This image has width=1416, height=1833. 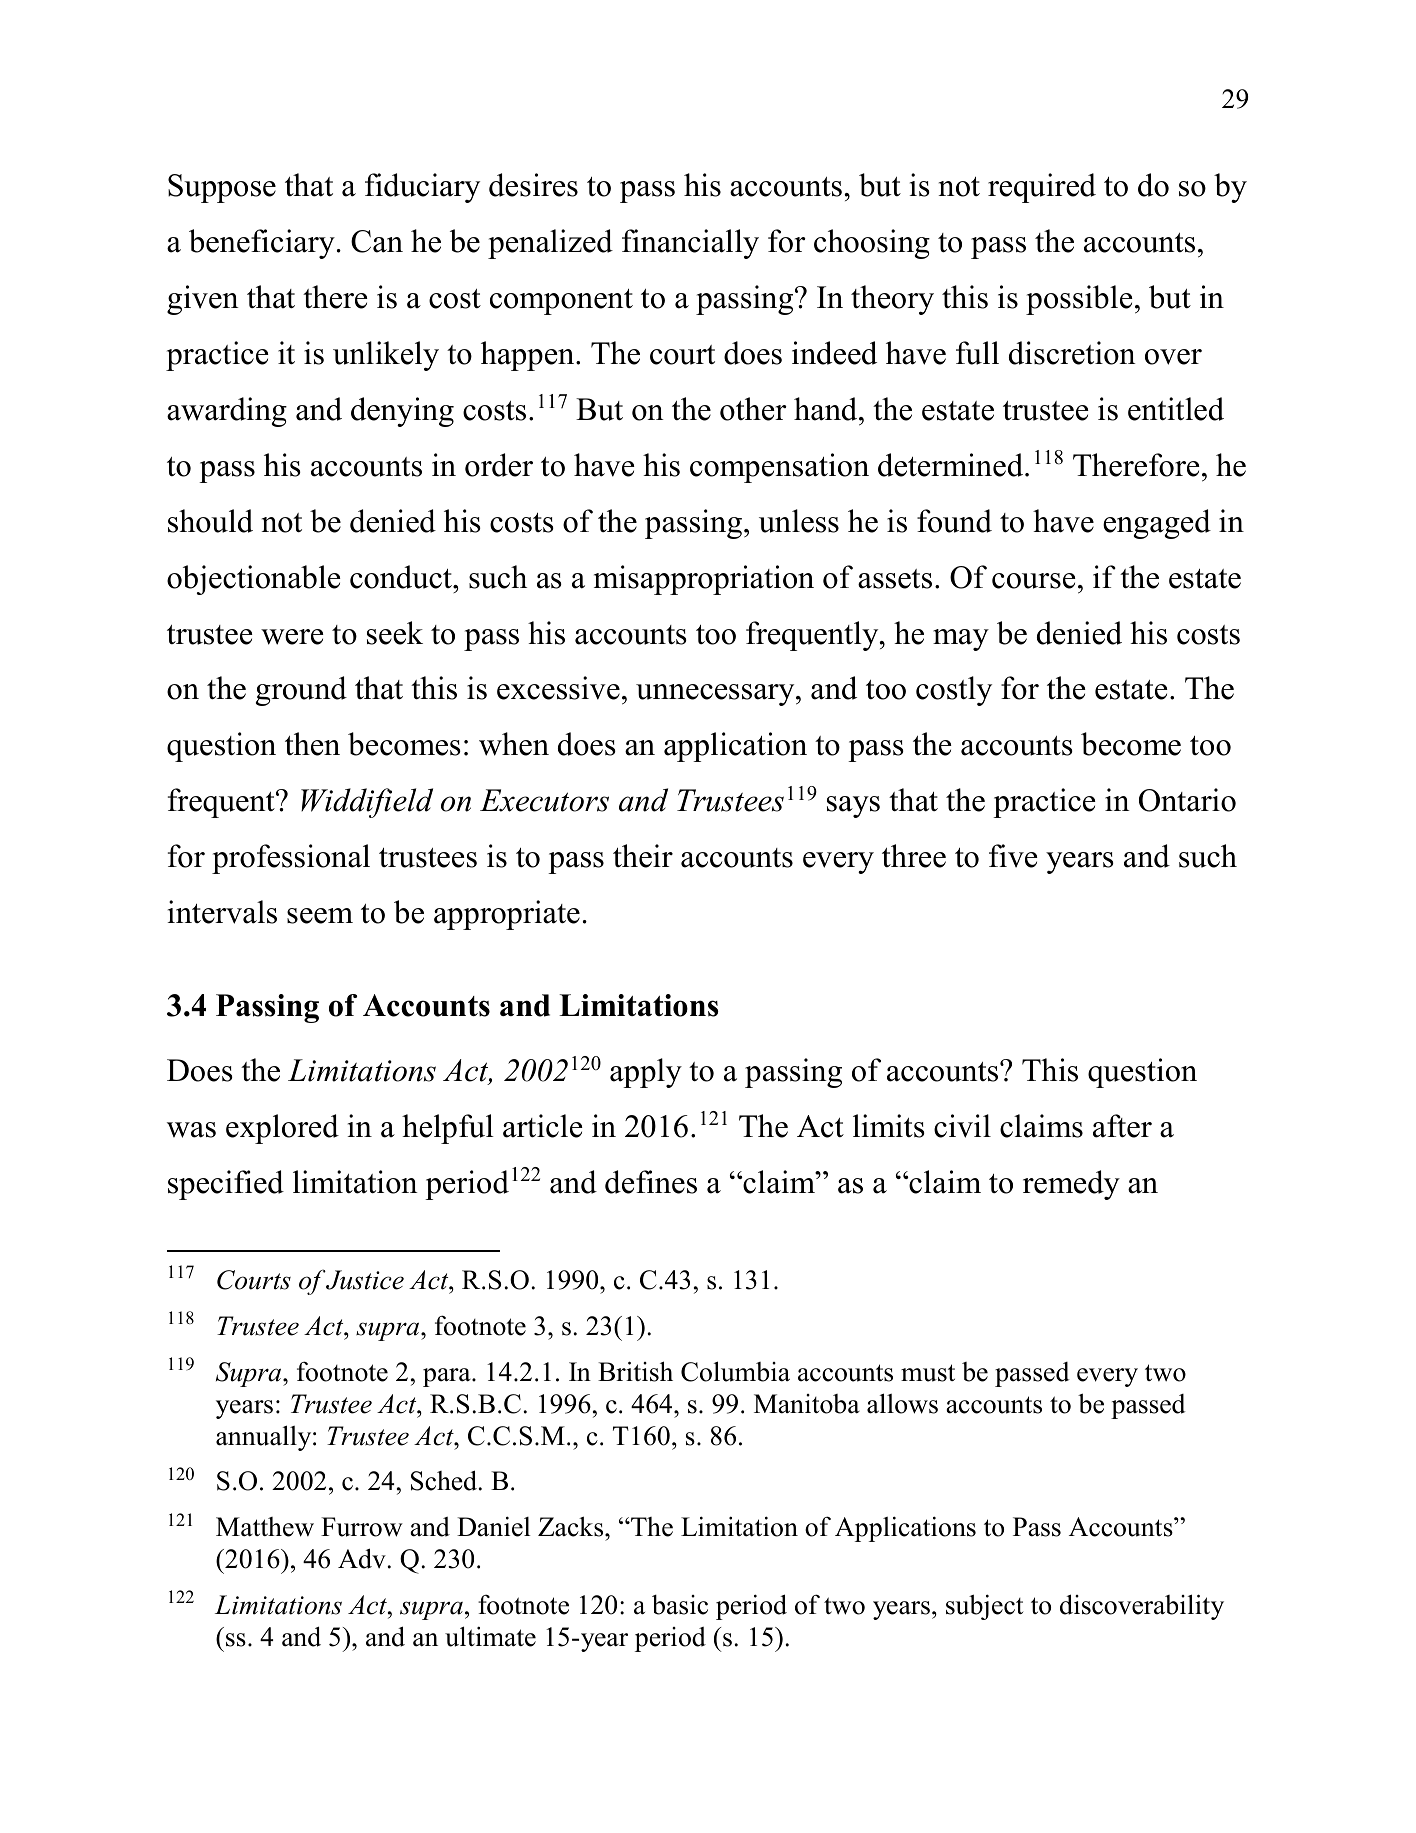 What do you see at coordinates (262, 244) in the image?
I see `beneficiary` at bounding box center [262, 244].
